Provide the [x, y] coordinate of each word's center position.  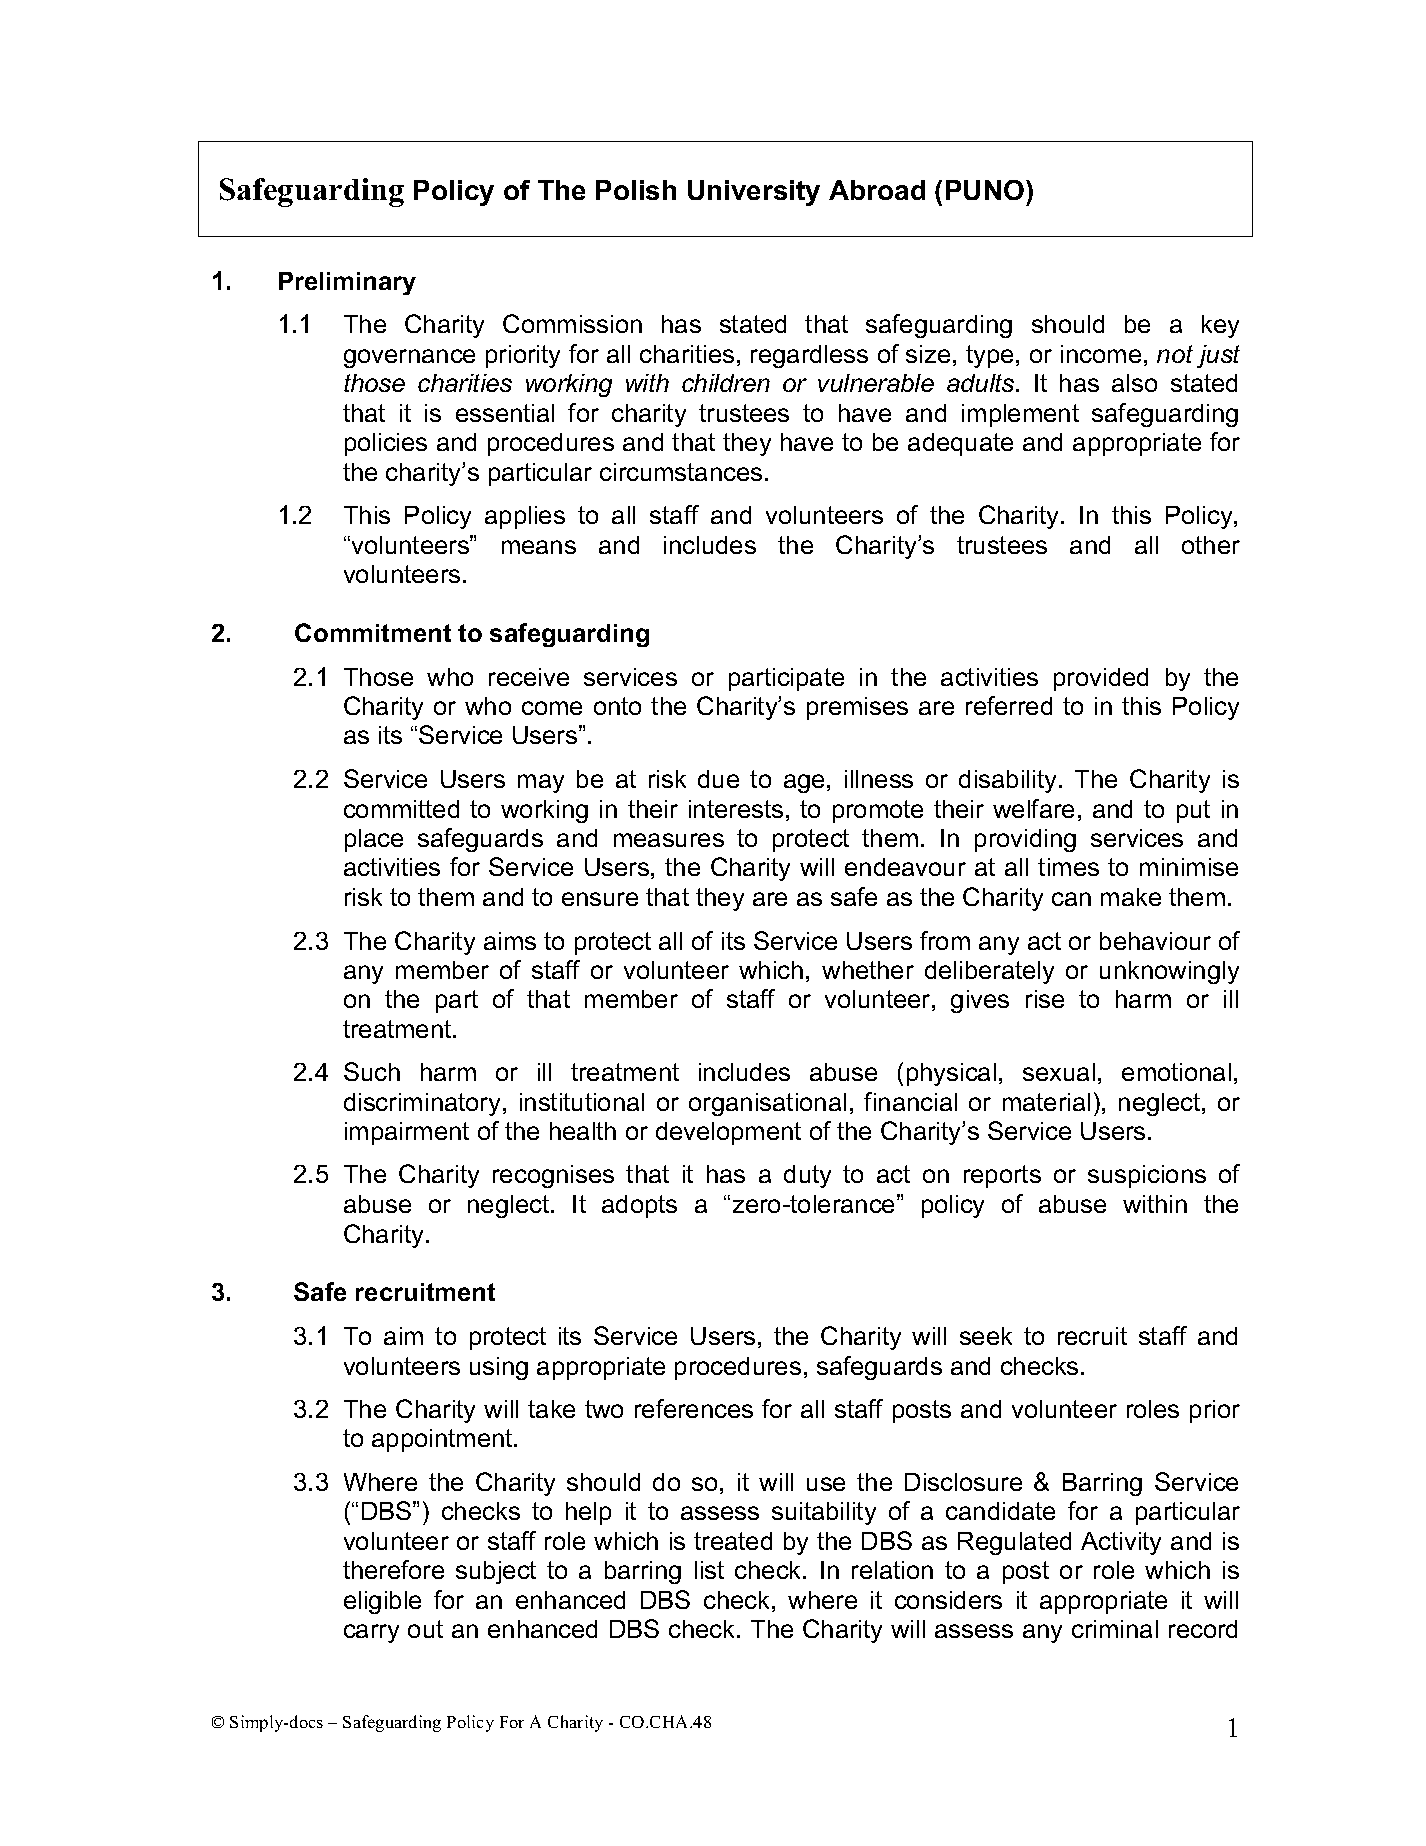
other [1211, 545]
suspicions [1147, 1176]
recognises [553, 1176]
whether [868, 970]
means [539, 547]
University [754, 193]
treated [733, 1541]
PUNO [985, 190]
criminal [1115, 1629]
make [1131, 897]
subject [496, 1572]
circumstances [681, 472]
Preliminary [347, 283]
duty [807, 1176]
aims [510, 941]
